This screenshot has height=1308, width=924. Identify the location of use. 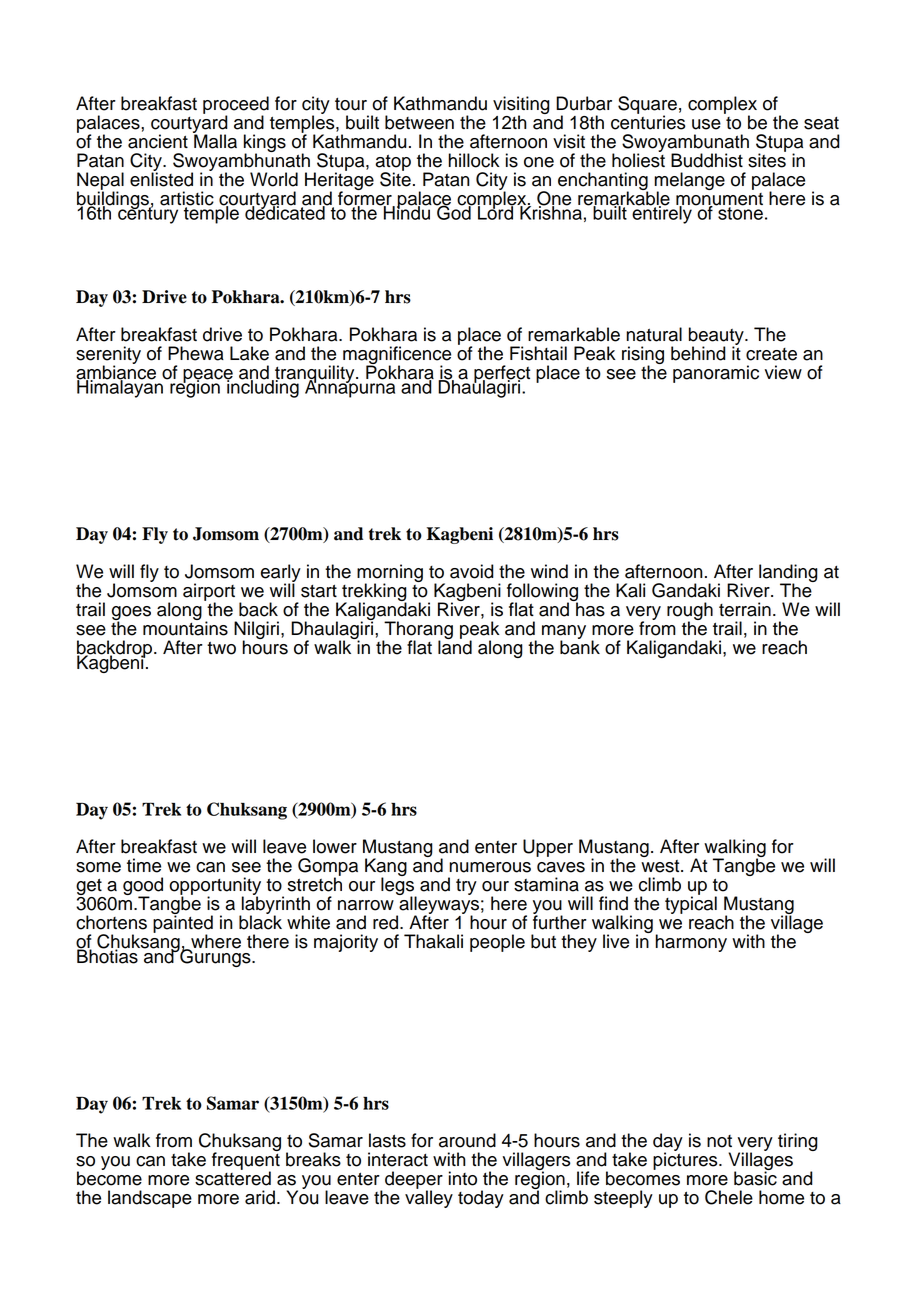
(706, 124).
